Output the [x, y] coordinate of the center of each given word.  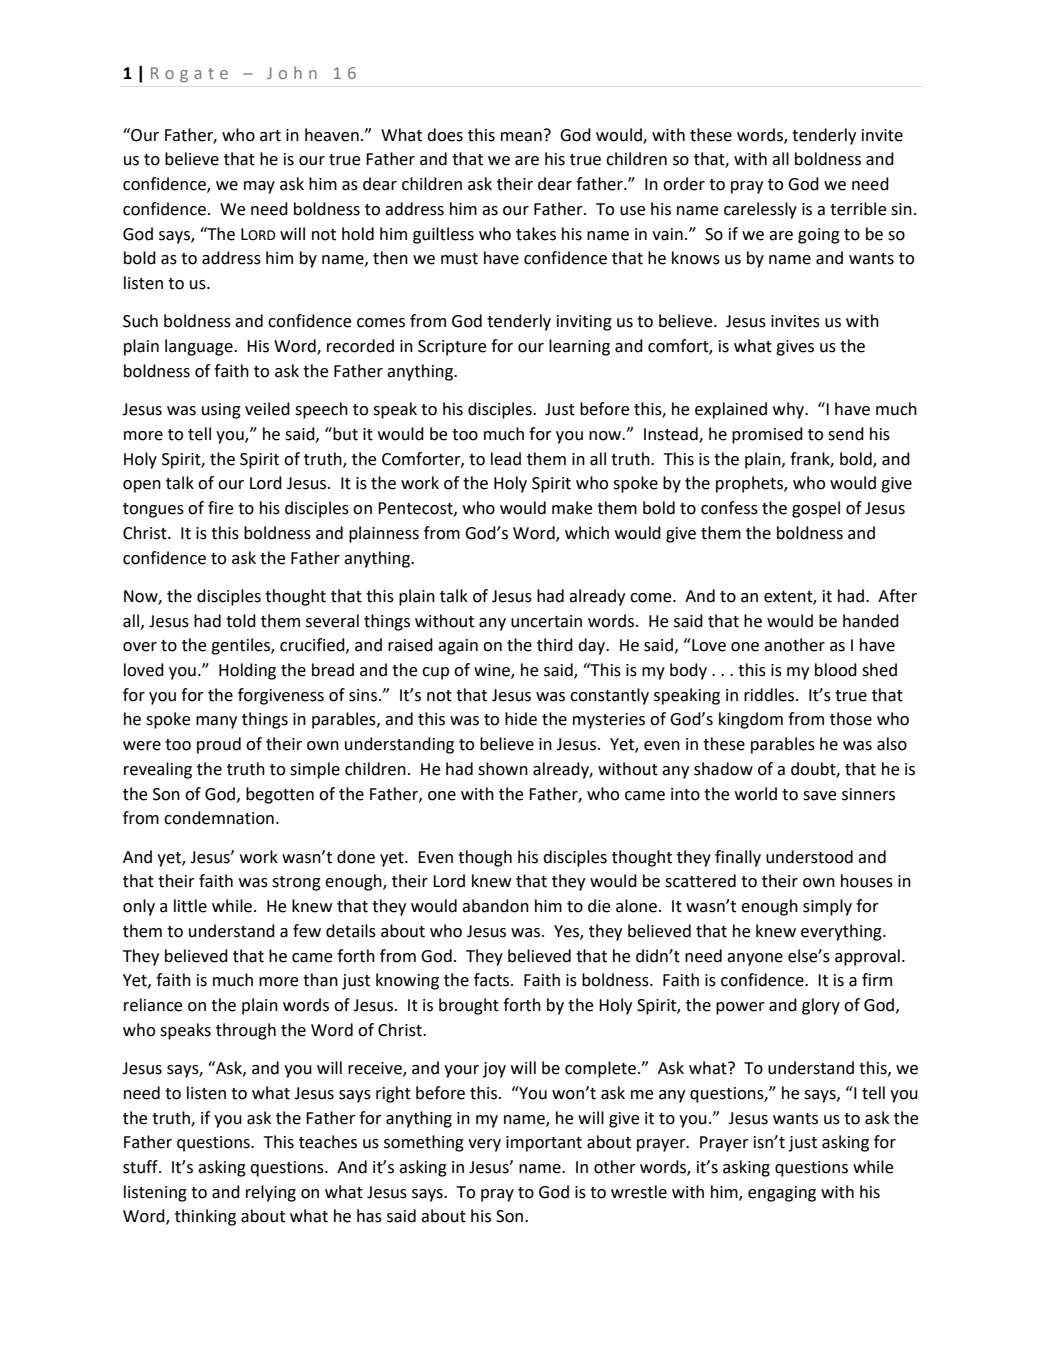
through [246, 1031]
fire [220, 508]
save [819, 796]
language [200, 347]
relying [271, 1193]
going [819, 236]
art [270, 136]
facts [493, 980]
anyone [755, 959]
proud [219, 745]
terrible [858, 209]
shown [503, 769]
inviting [584, 323]
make [572, 508]
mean [521, 137]
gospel [816, 509]
